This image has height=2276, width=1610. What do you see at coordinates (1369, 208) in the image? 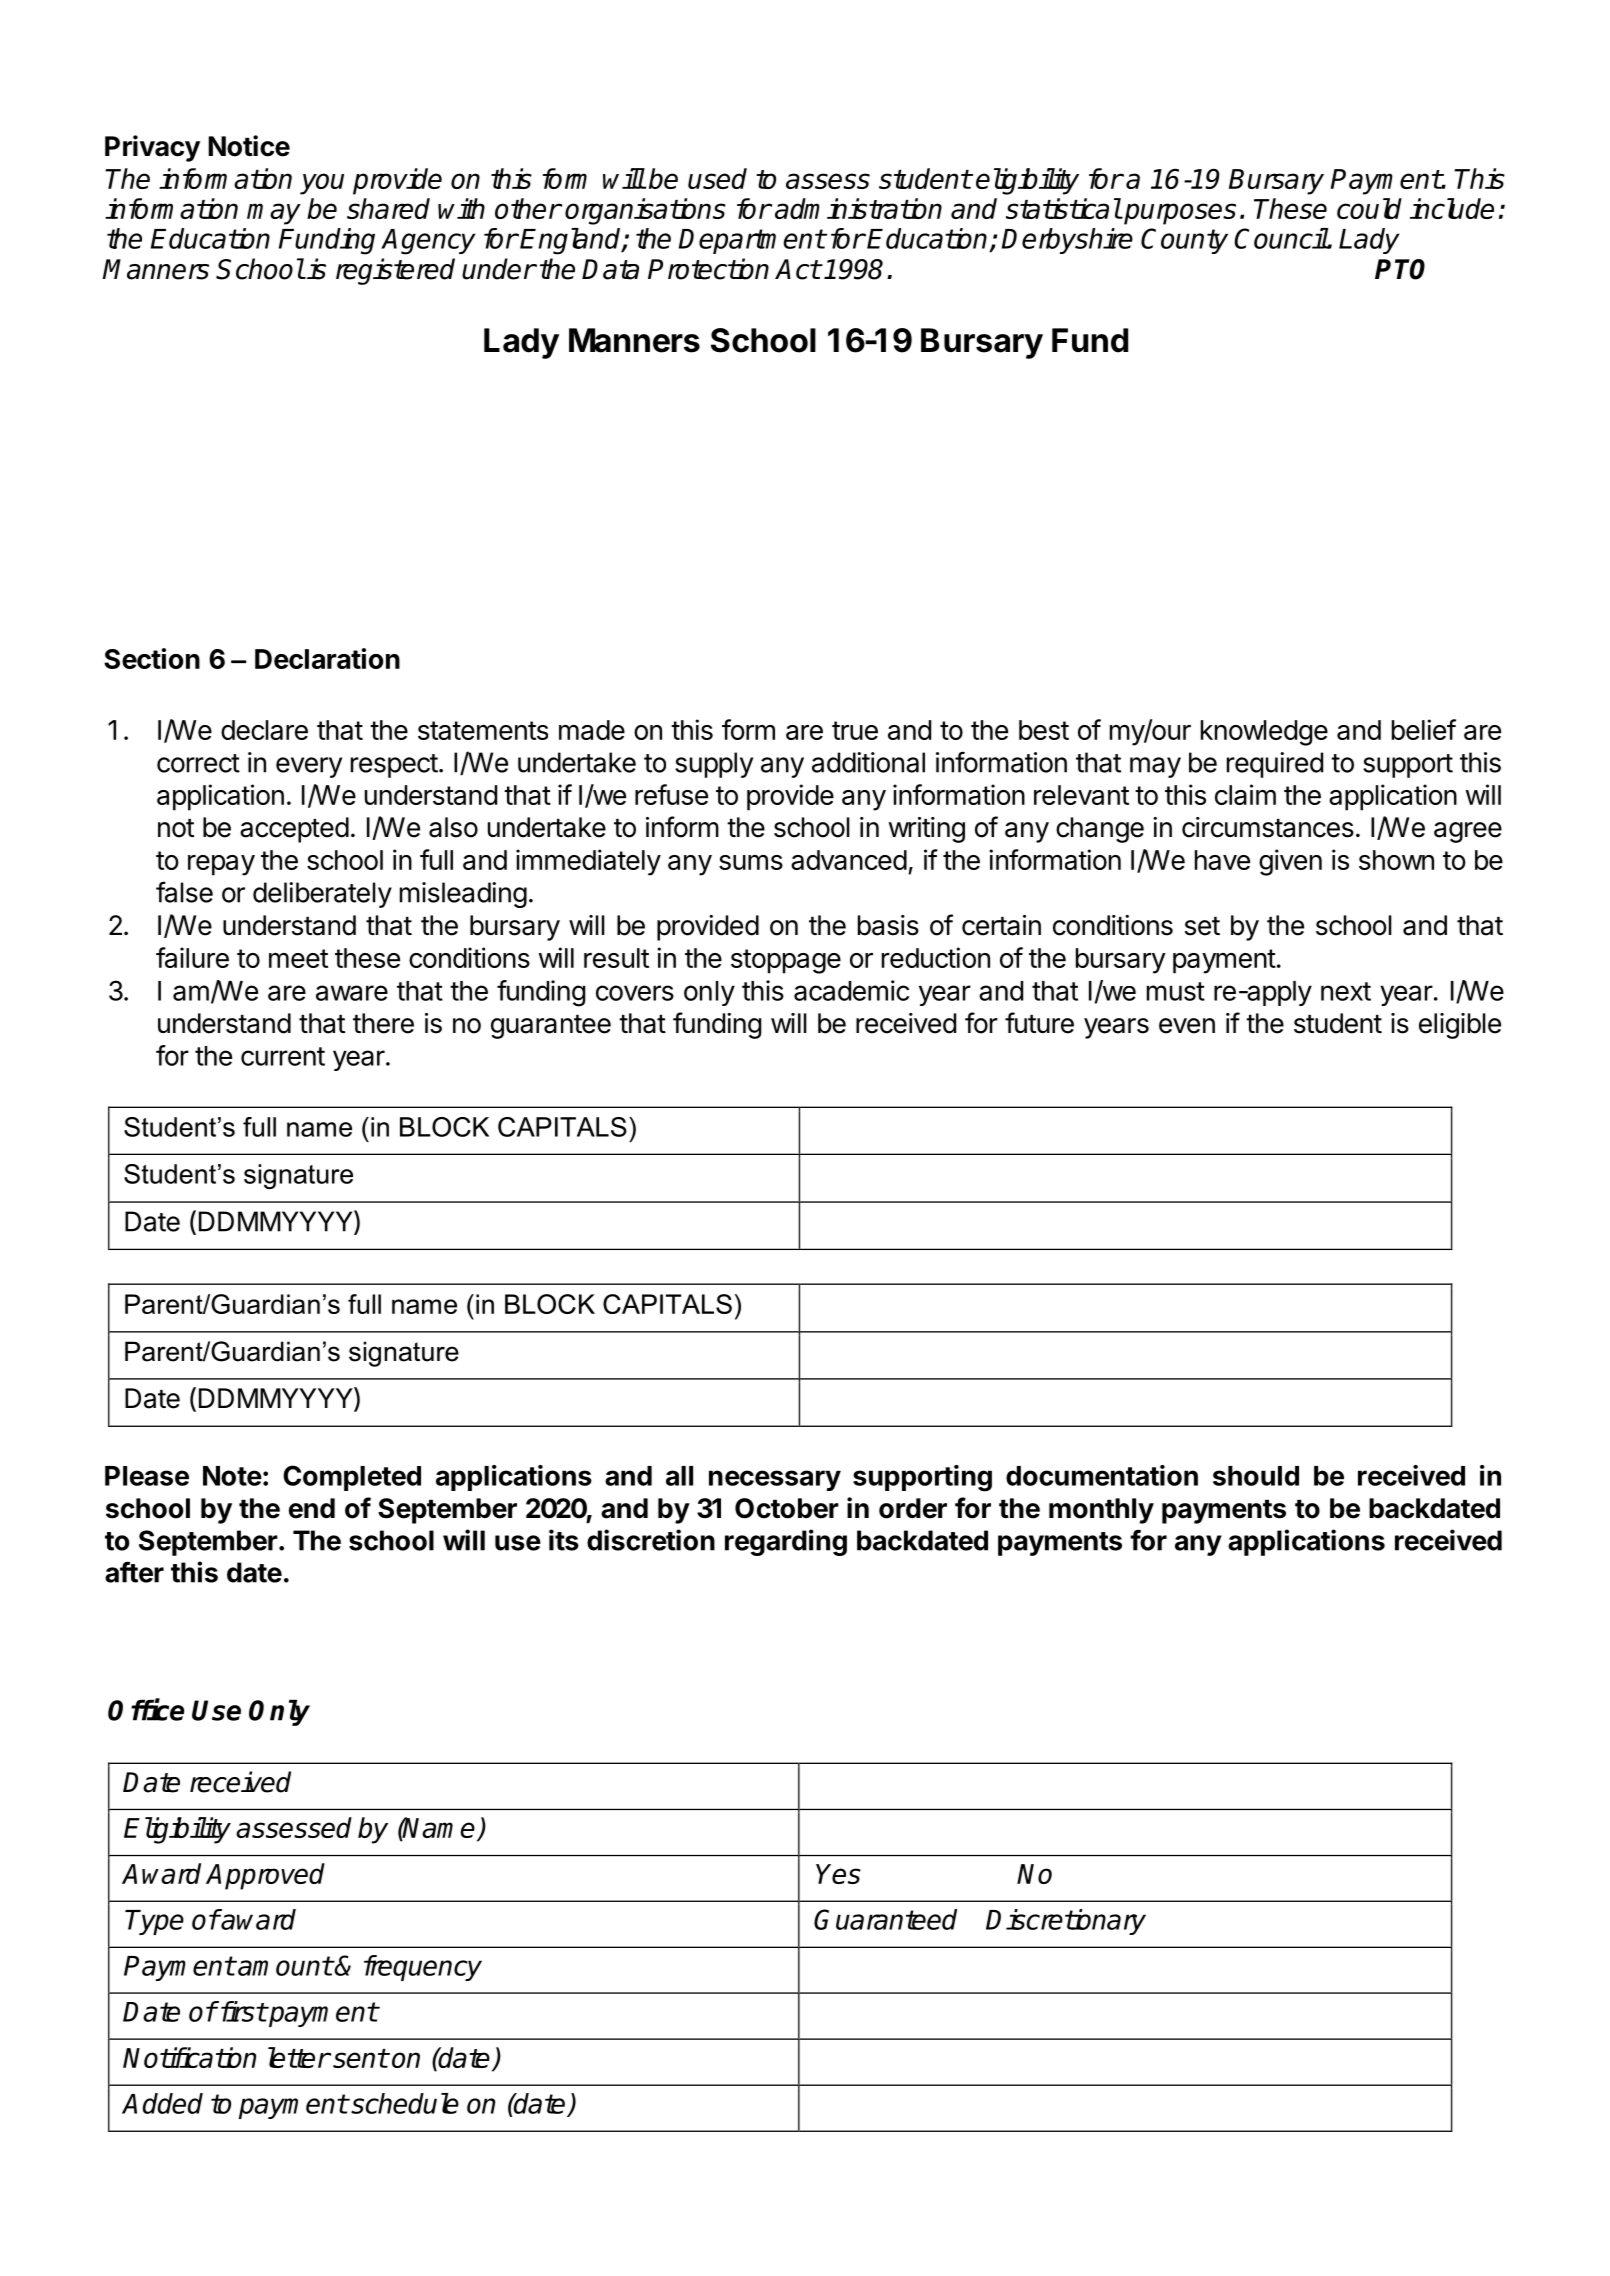
I see `could` at bounding box center [1369, 208].
